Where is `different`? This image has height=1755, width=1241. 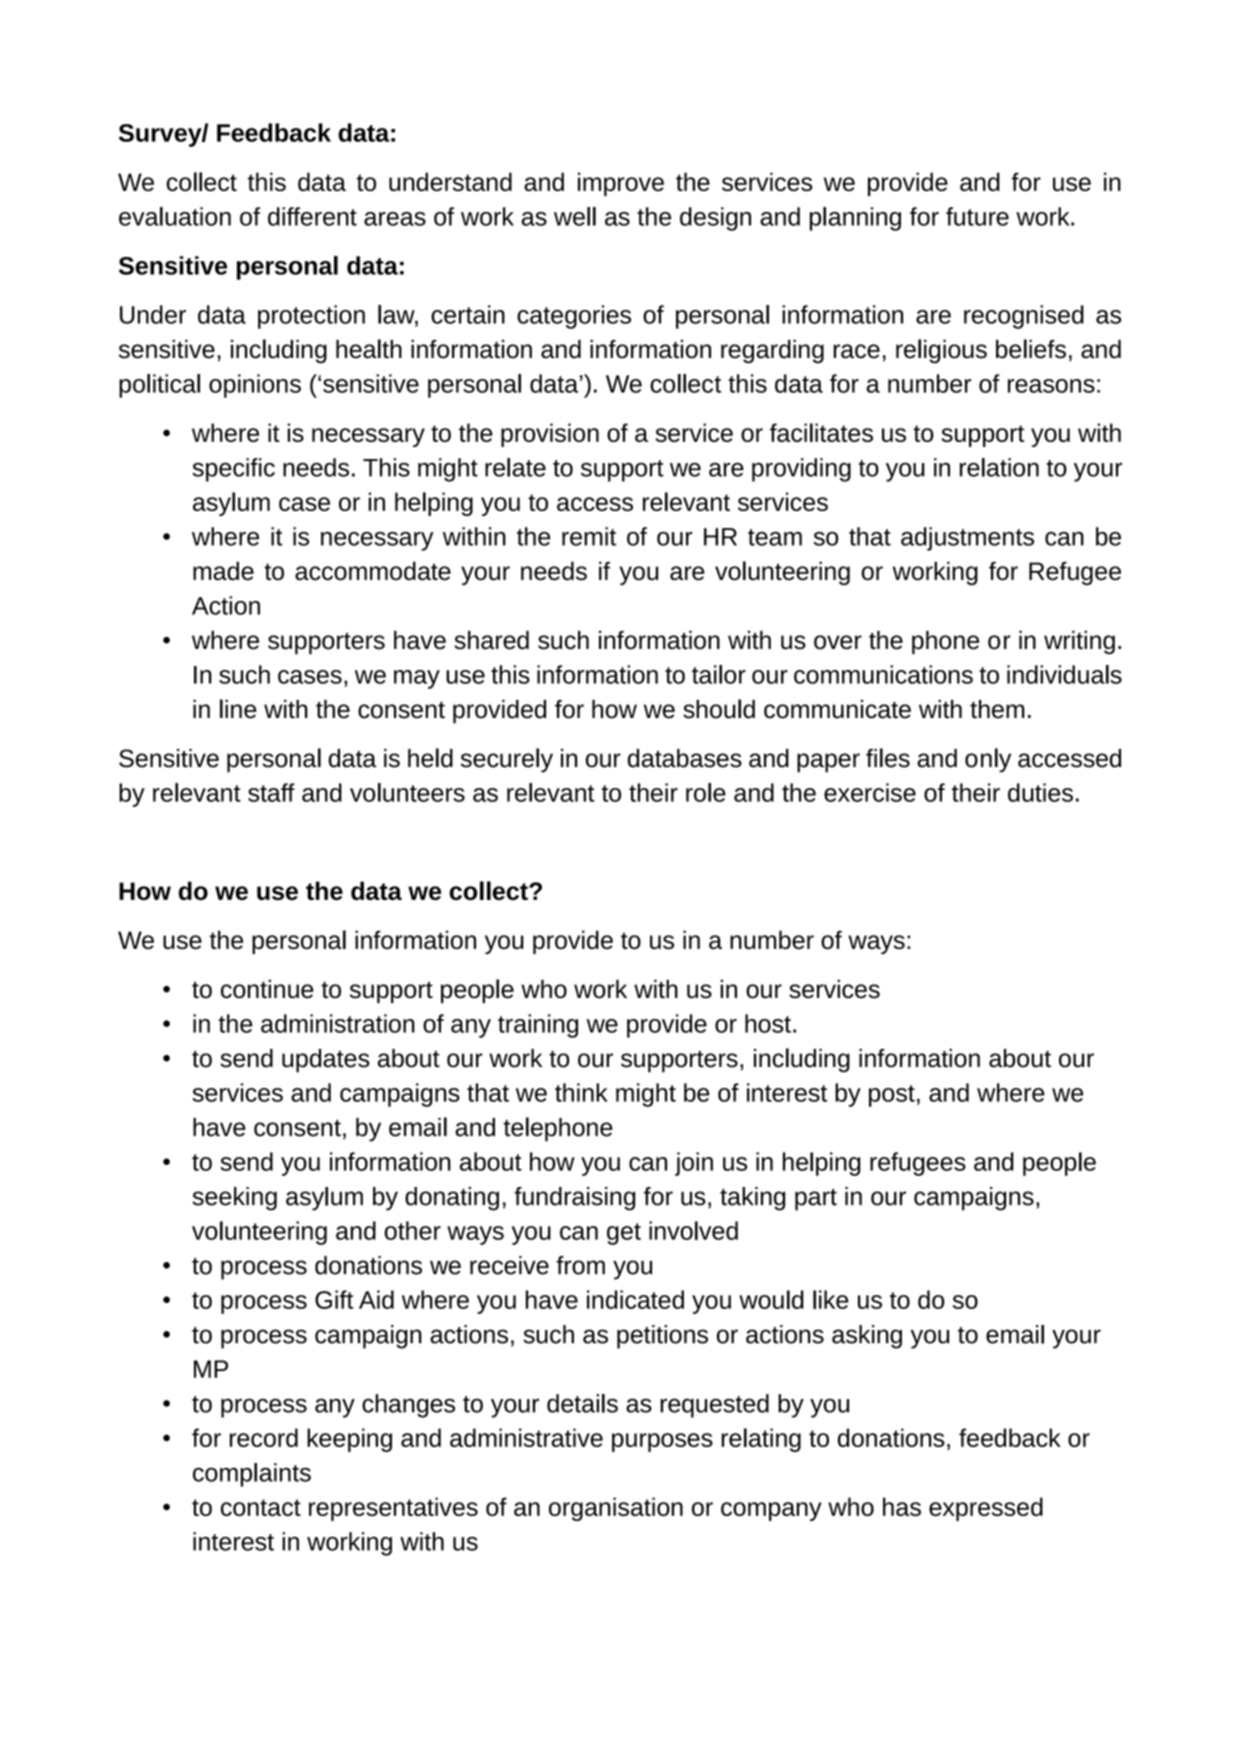 different is located at coordinates (312, 216).
